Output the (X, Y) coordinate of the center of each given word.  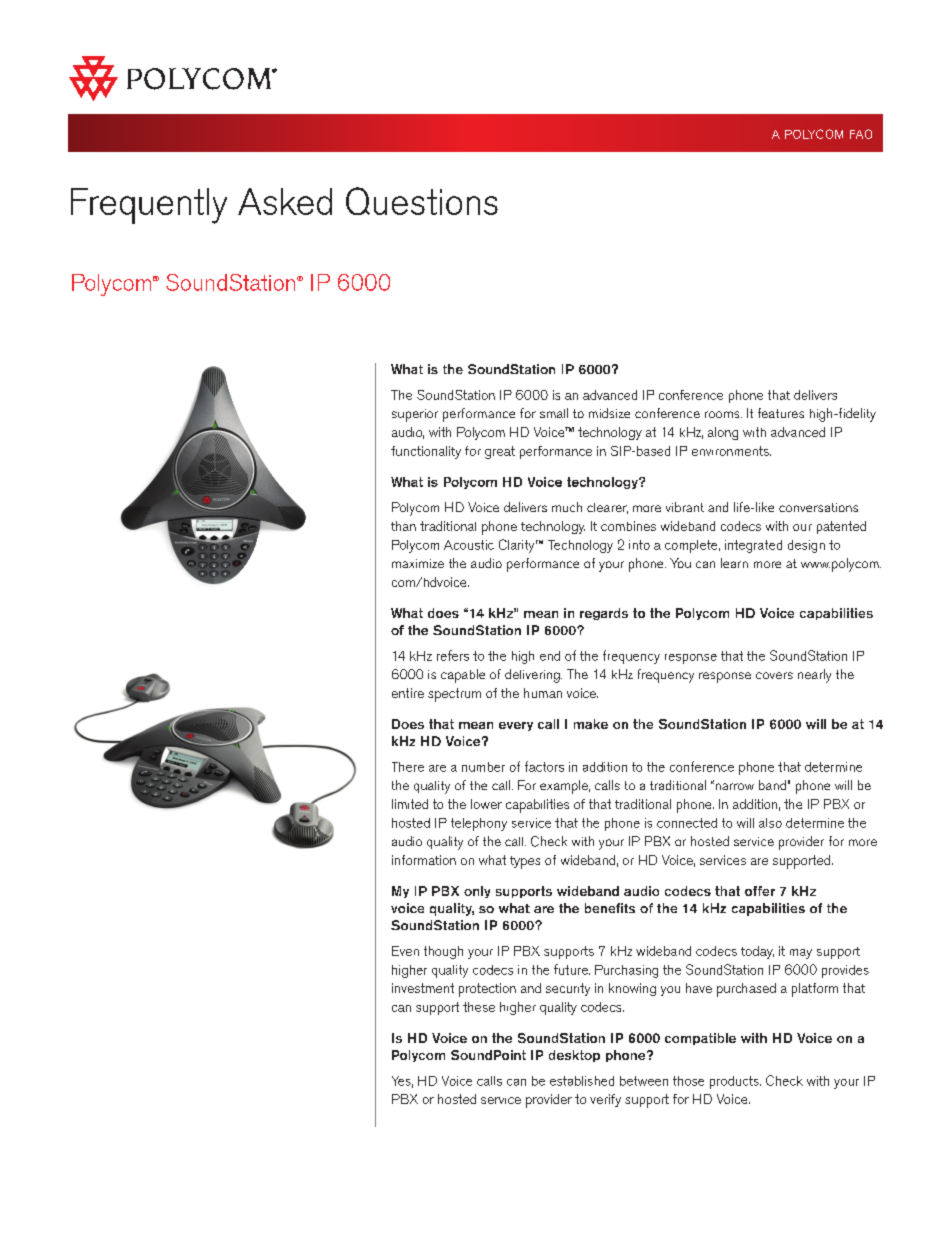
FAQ (861, 134)
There (408, 767)
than (403, 526)
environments (731, 451)
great (500, 452)
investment (423, 988)
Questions (422, 201)
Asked (285, 201)
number (483, 767)
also (770, 823)
